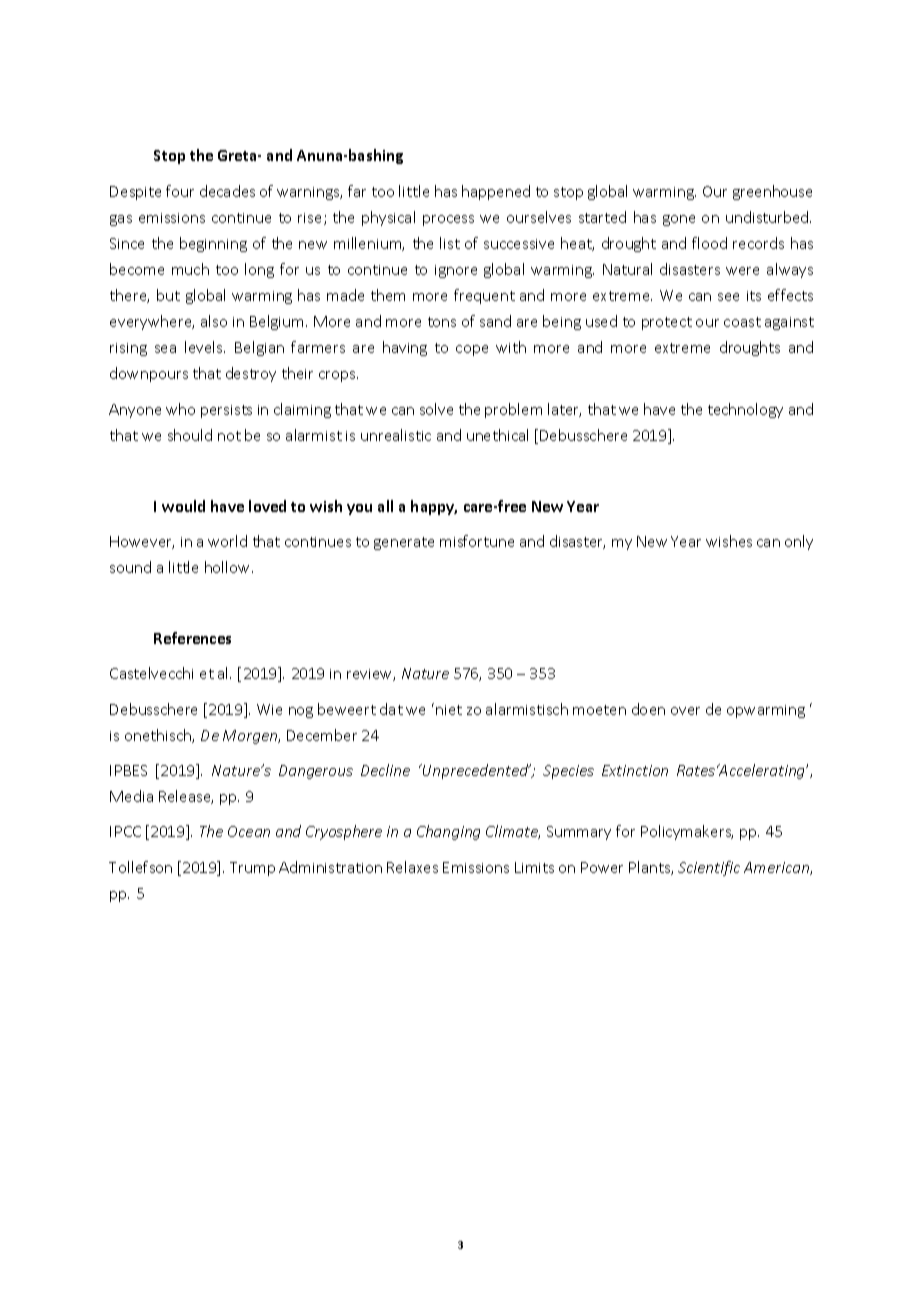 Image resolution: width=924 pixels, height=1308 pixels. Describe the element at coordinates (249, 831) in the document. I see `Ocean` at that location.
